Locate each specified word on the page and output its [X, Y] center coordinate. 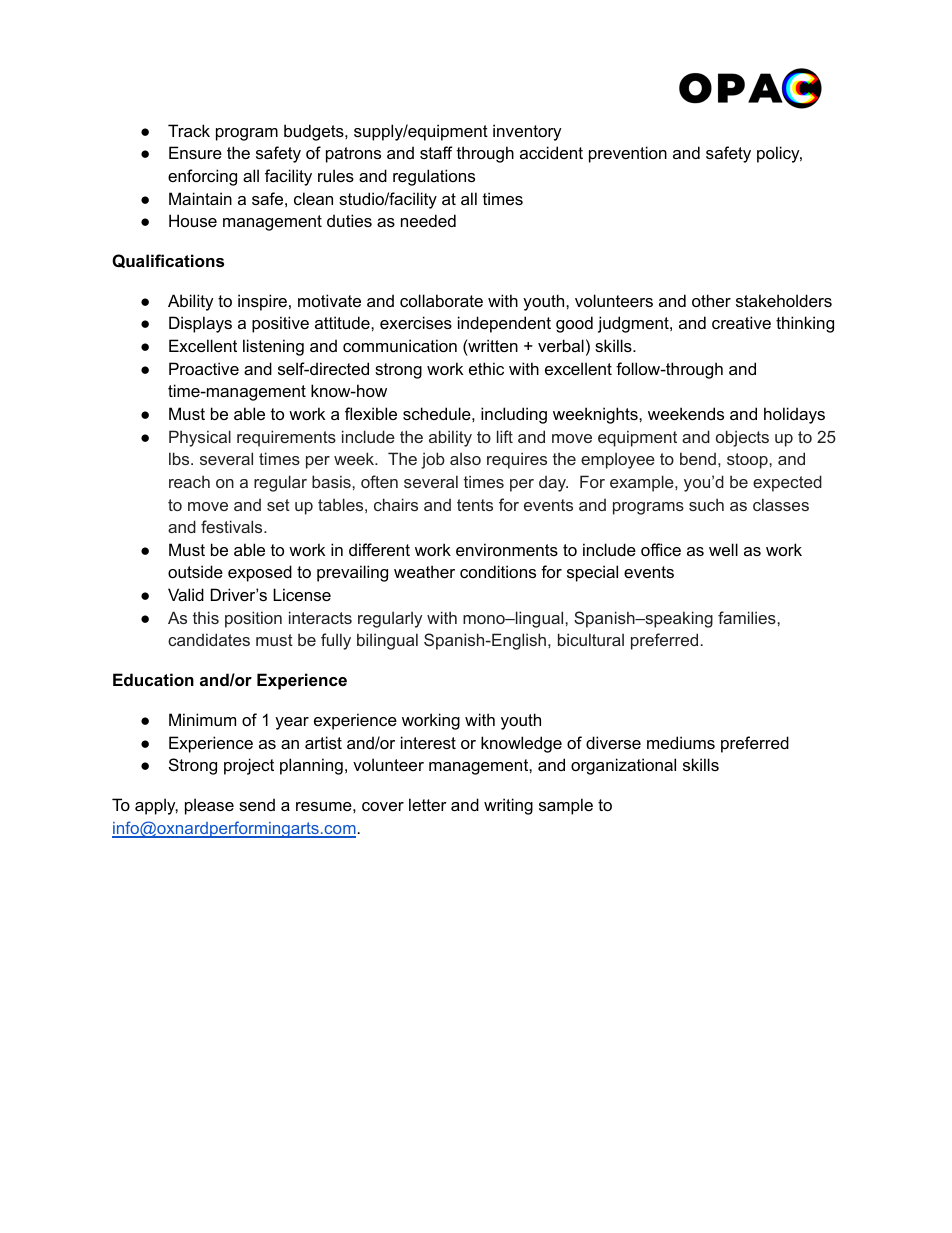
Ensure [195, 152]
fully [336, 641]
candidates [209, 639]
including [514, 415]
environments [507, 549]
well [723, 549]
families [748, 617]
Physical [200, 438]
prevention [628, 154]
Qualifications [168, 261]
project [249, 766]
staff [436, 152]
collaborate [441, 300]
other [711, 300]
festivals [233, 526]
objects [742, 438]
